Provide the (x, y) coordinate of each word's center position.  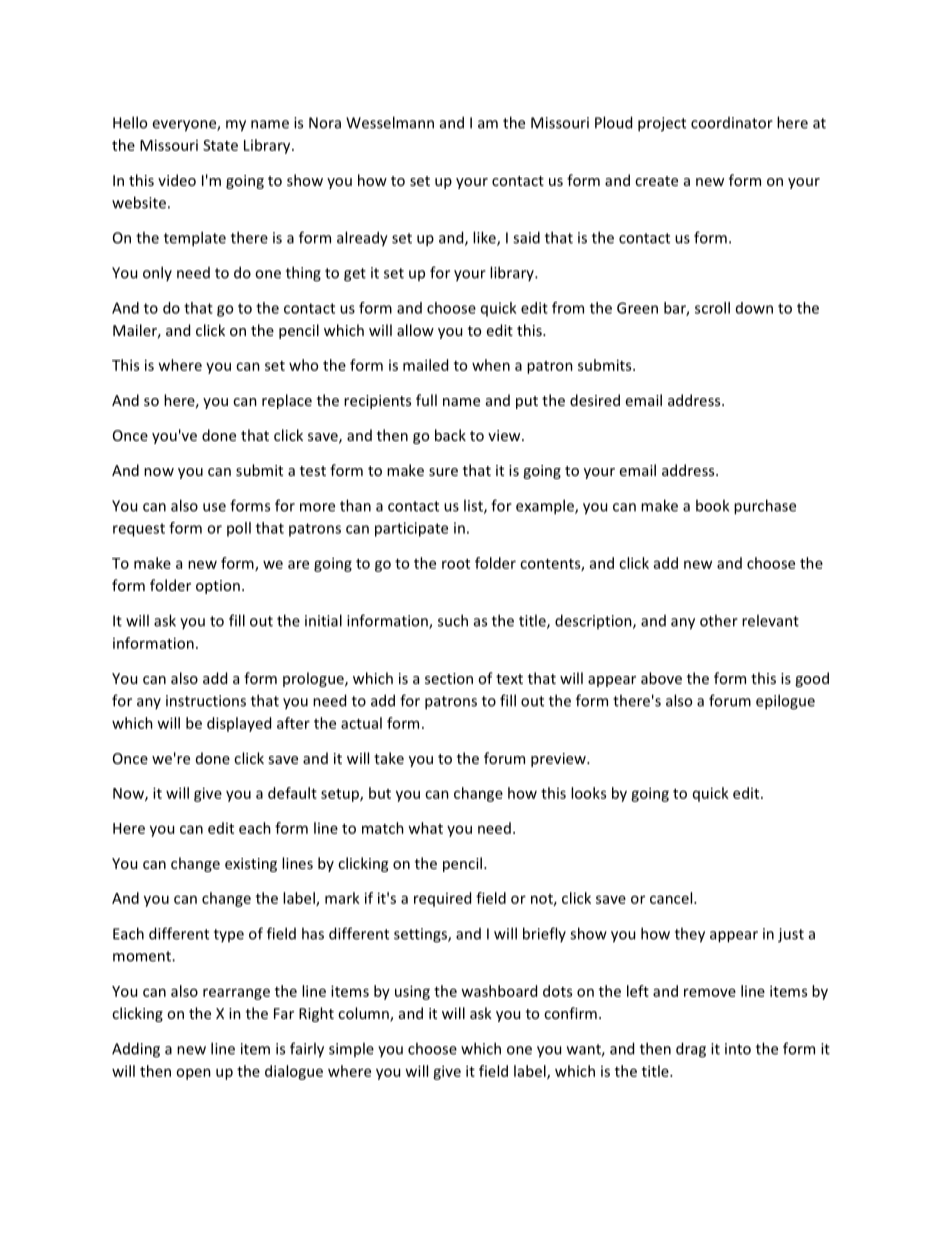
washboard (499, 991)
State (220, 145)
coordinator (732, 123)
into (738, 1049)
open (193, 1074)
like (485, 238)
